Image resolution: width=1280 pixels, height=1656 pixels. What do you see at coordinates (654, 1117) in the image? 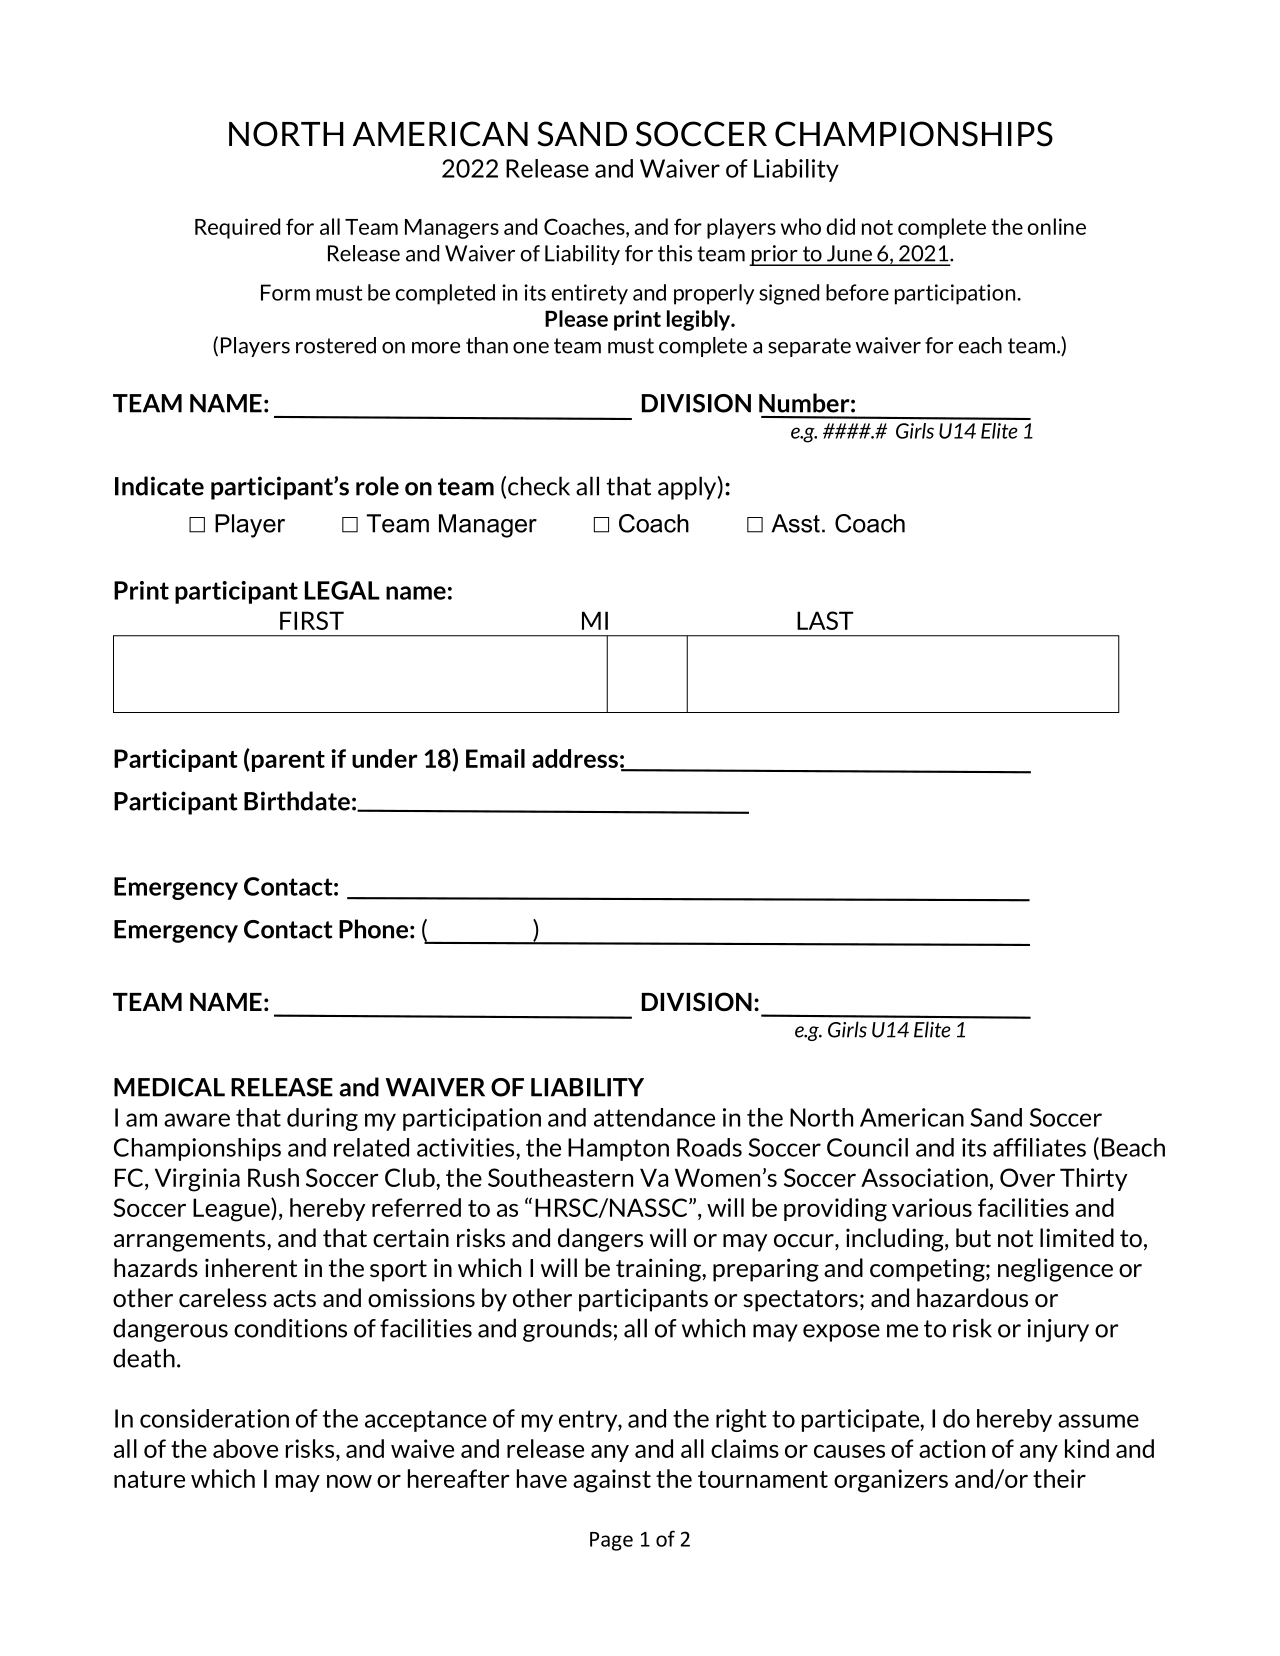
I see `attendance` at bounding box center [654, 1117].
